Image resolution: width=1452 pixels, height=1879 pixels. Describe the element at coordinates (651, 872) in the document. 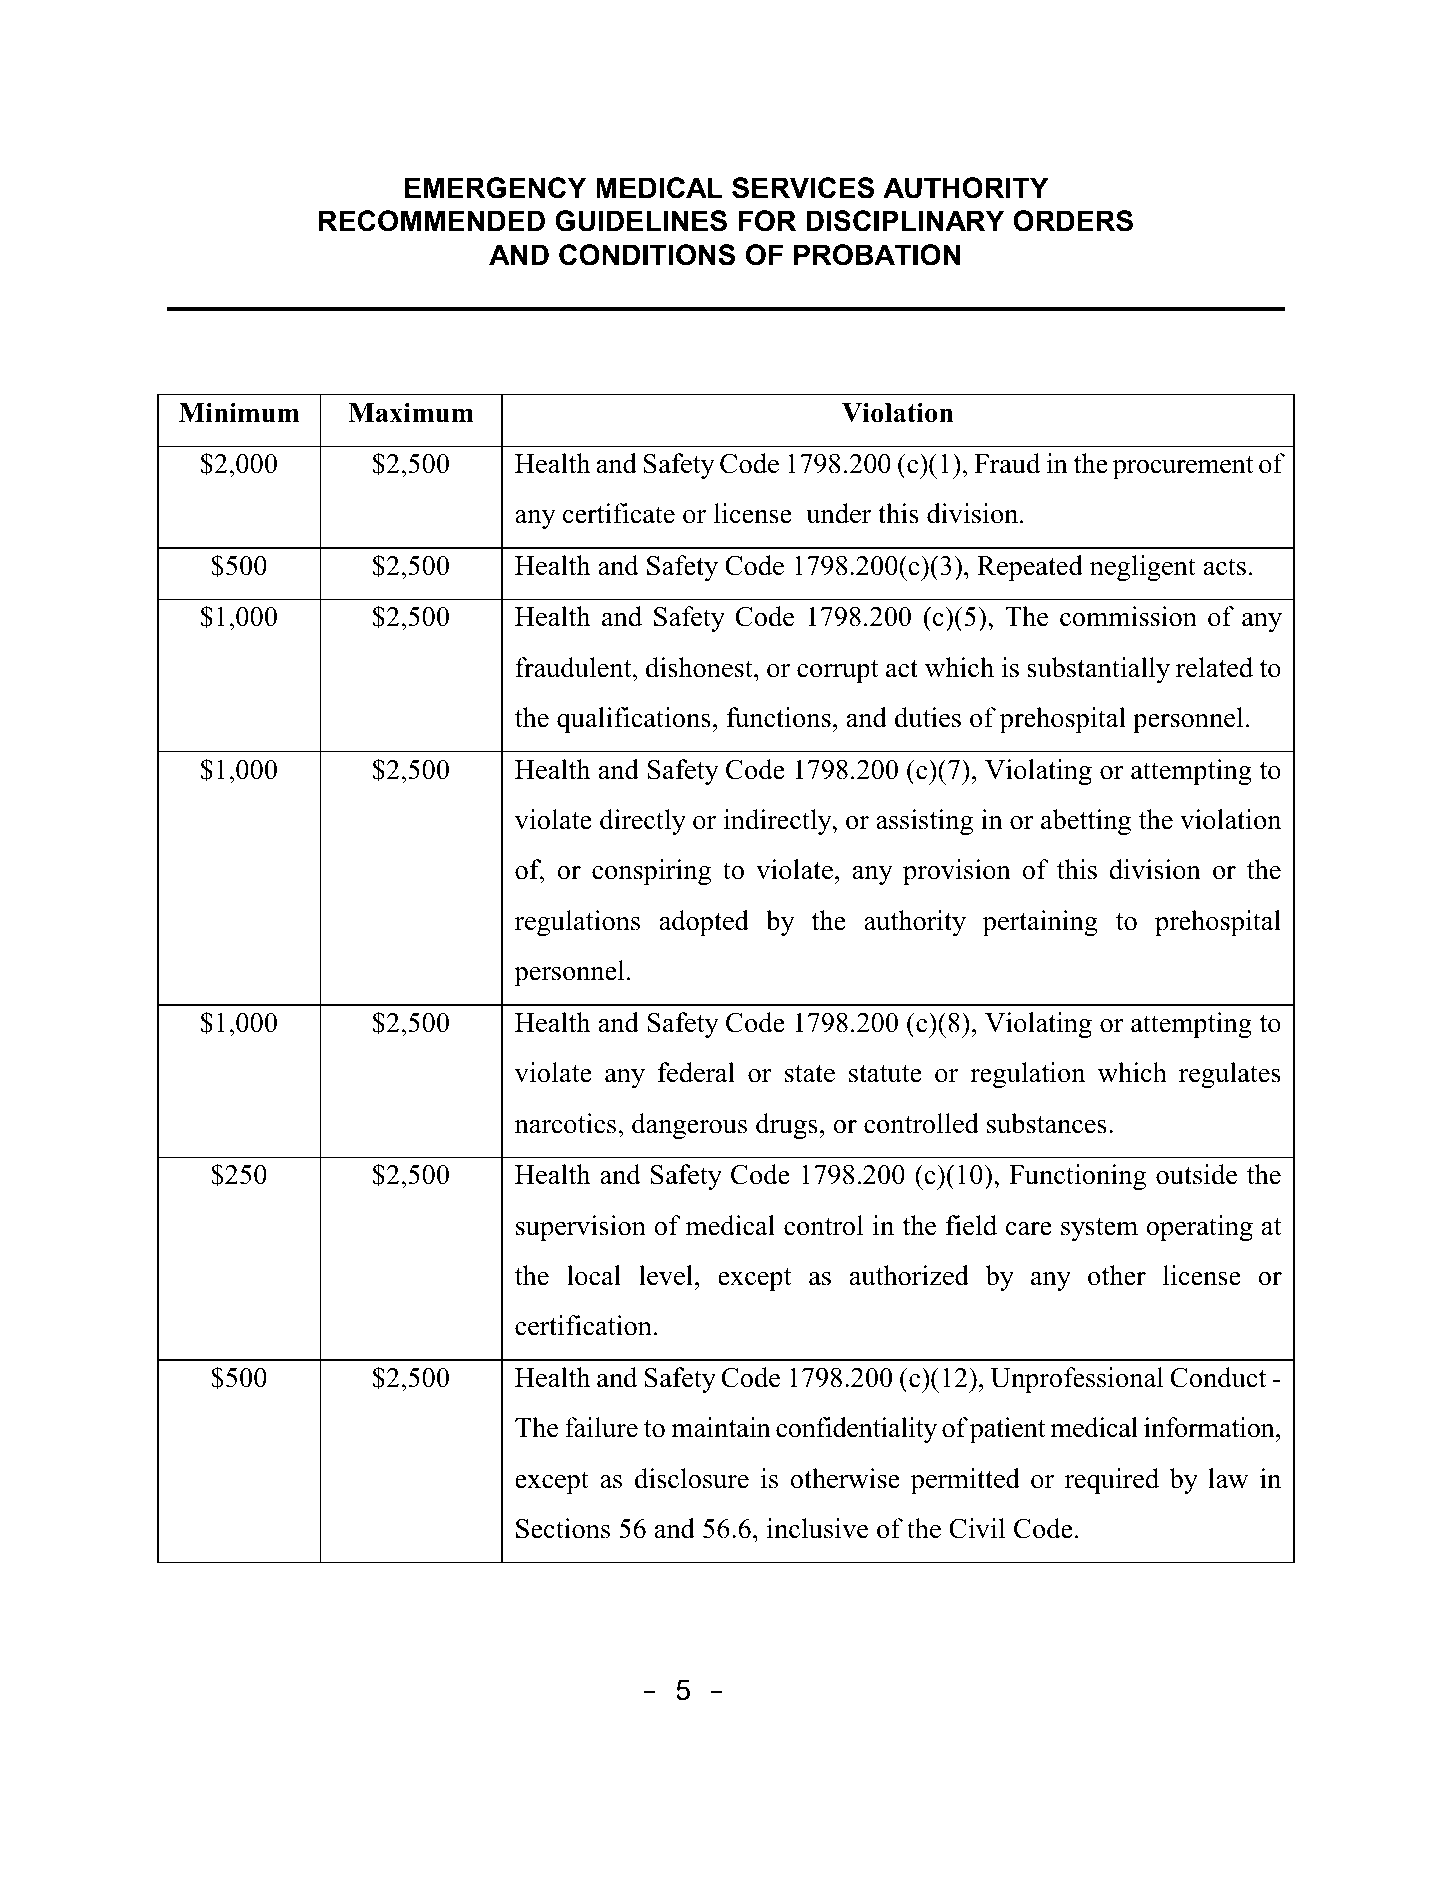

I see `conspiring` at that location.
